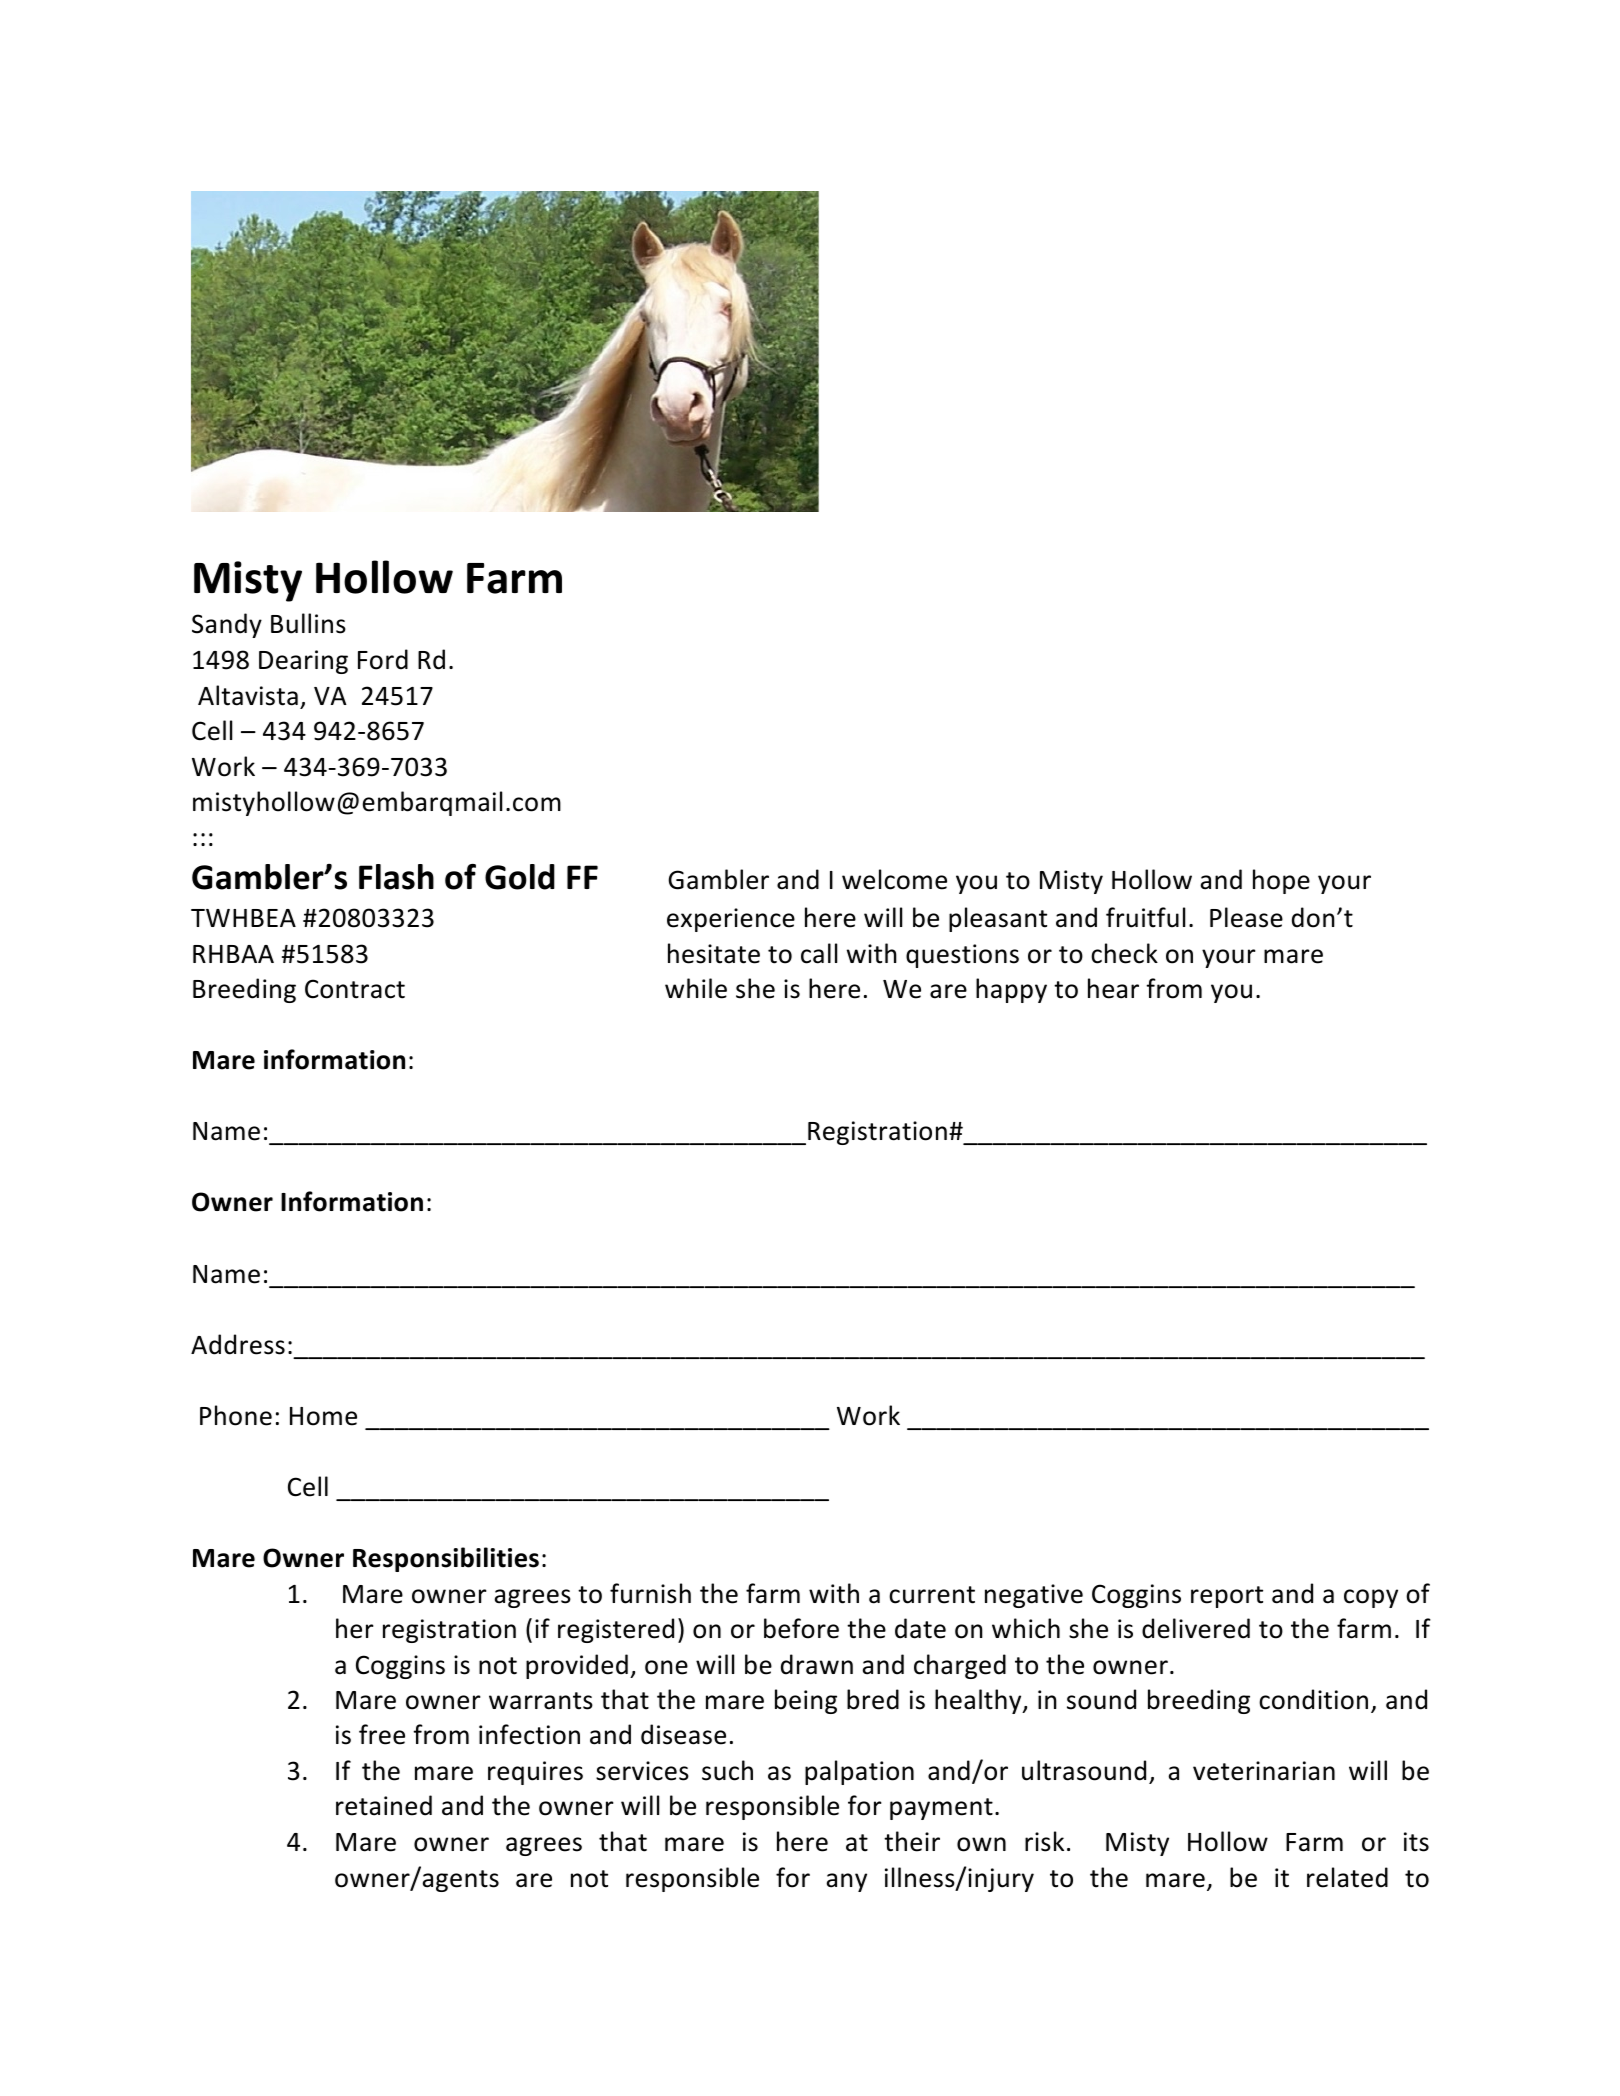  What do you see at coordinates (932, 1595) in the screenshot?
I see `current` at bounding box center [932, 1595].
